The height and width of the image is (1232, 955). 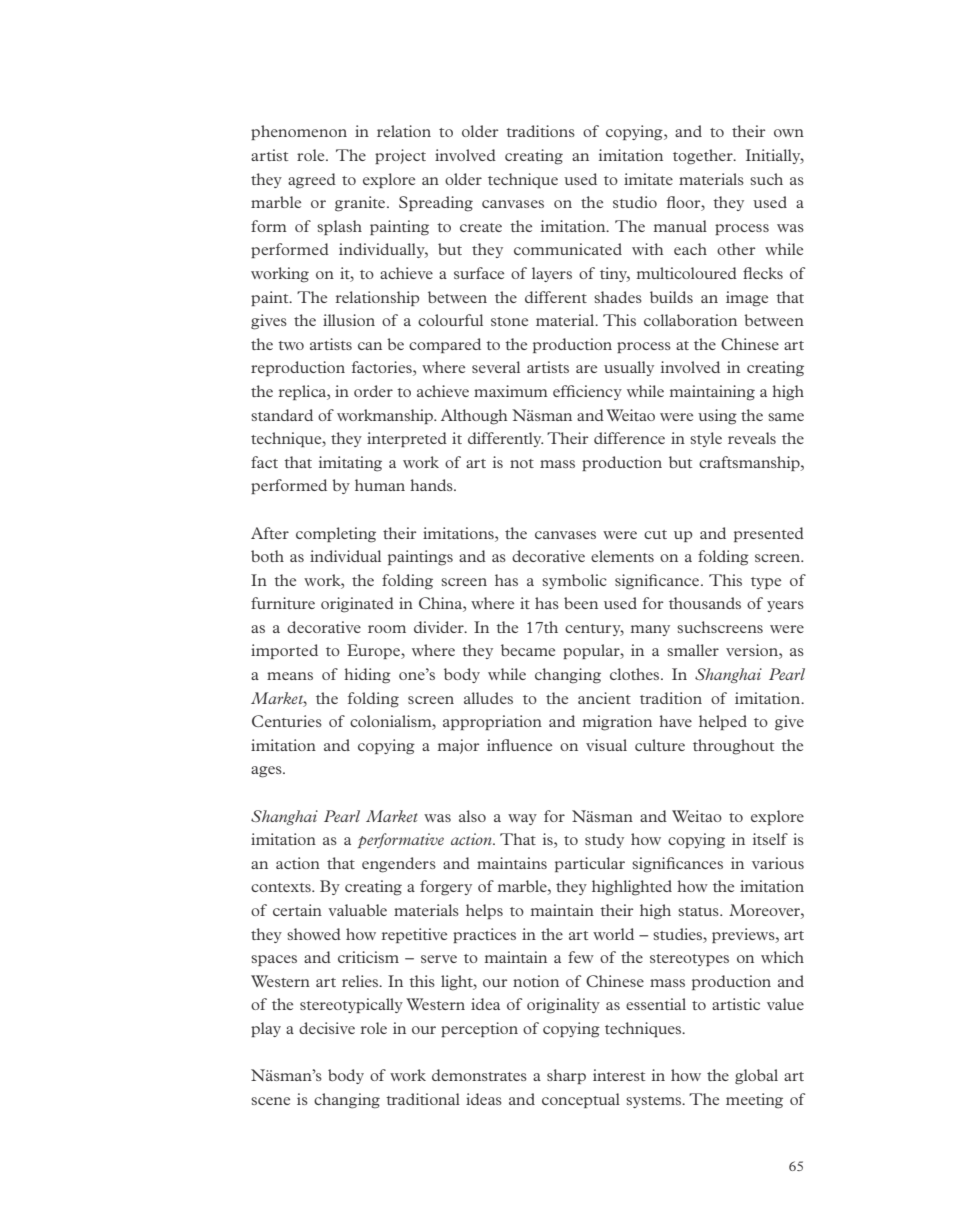 I want to click on style, so click(x=706, y=439).
